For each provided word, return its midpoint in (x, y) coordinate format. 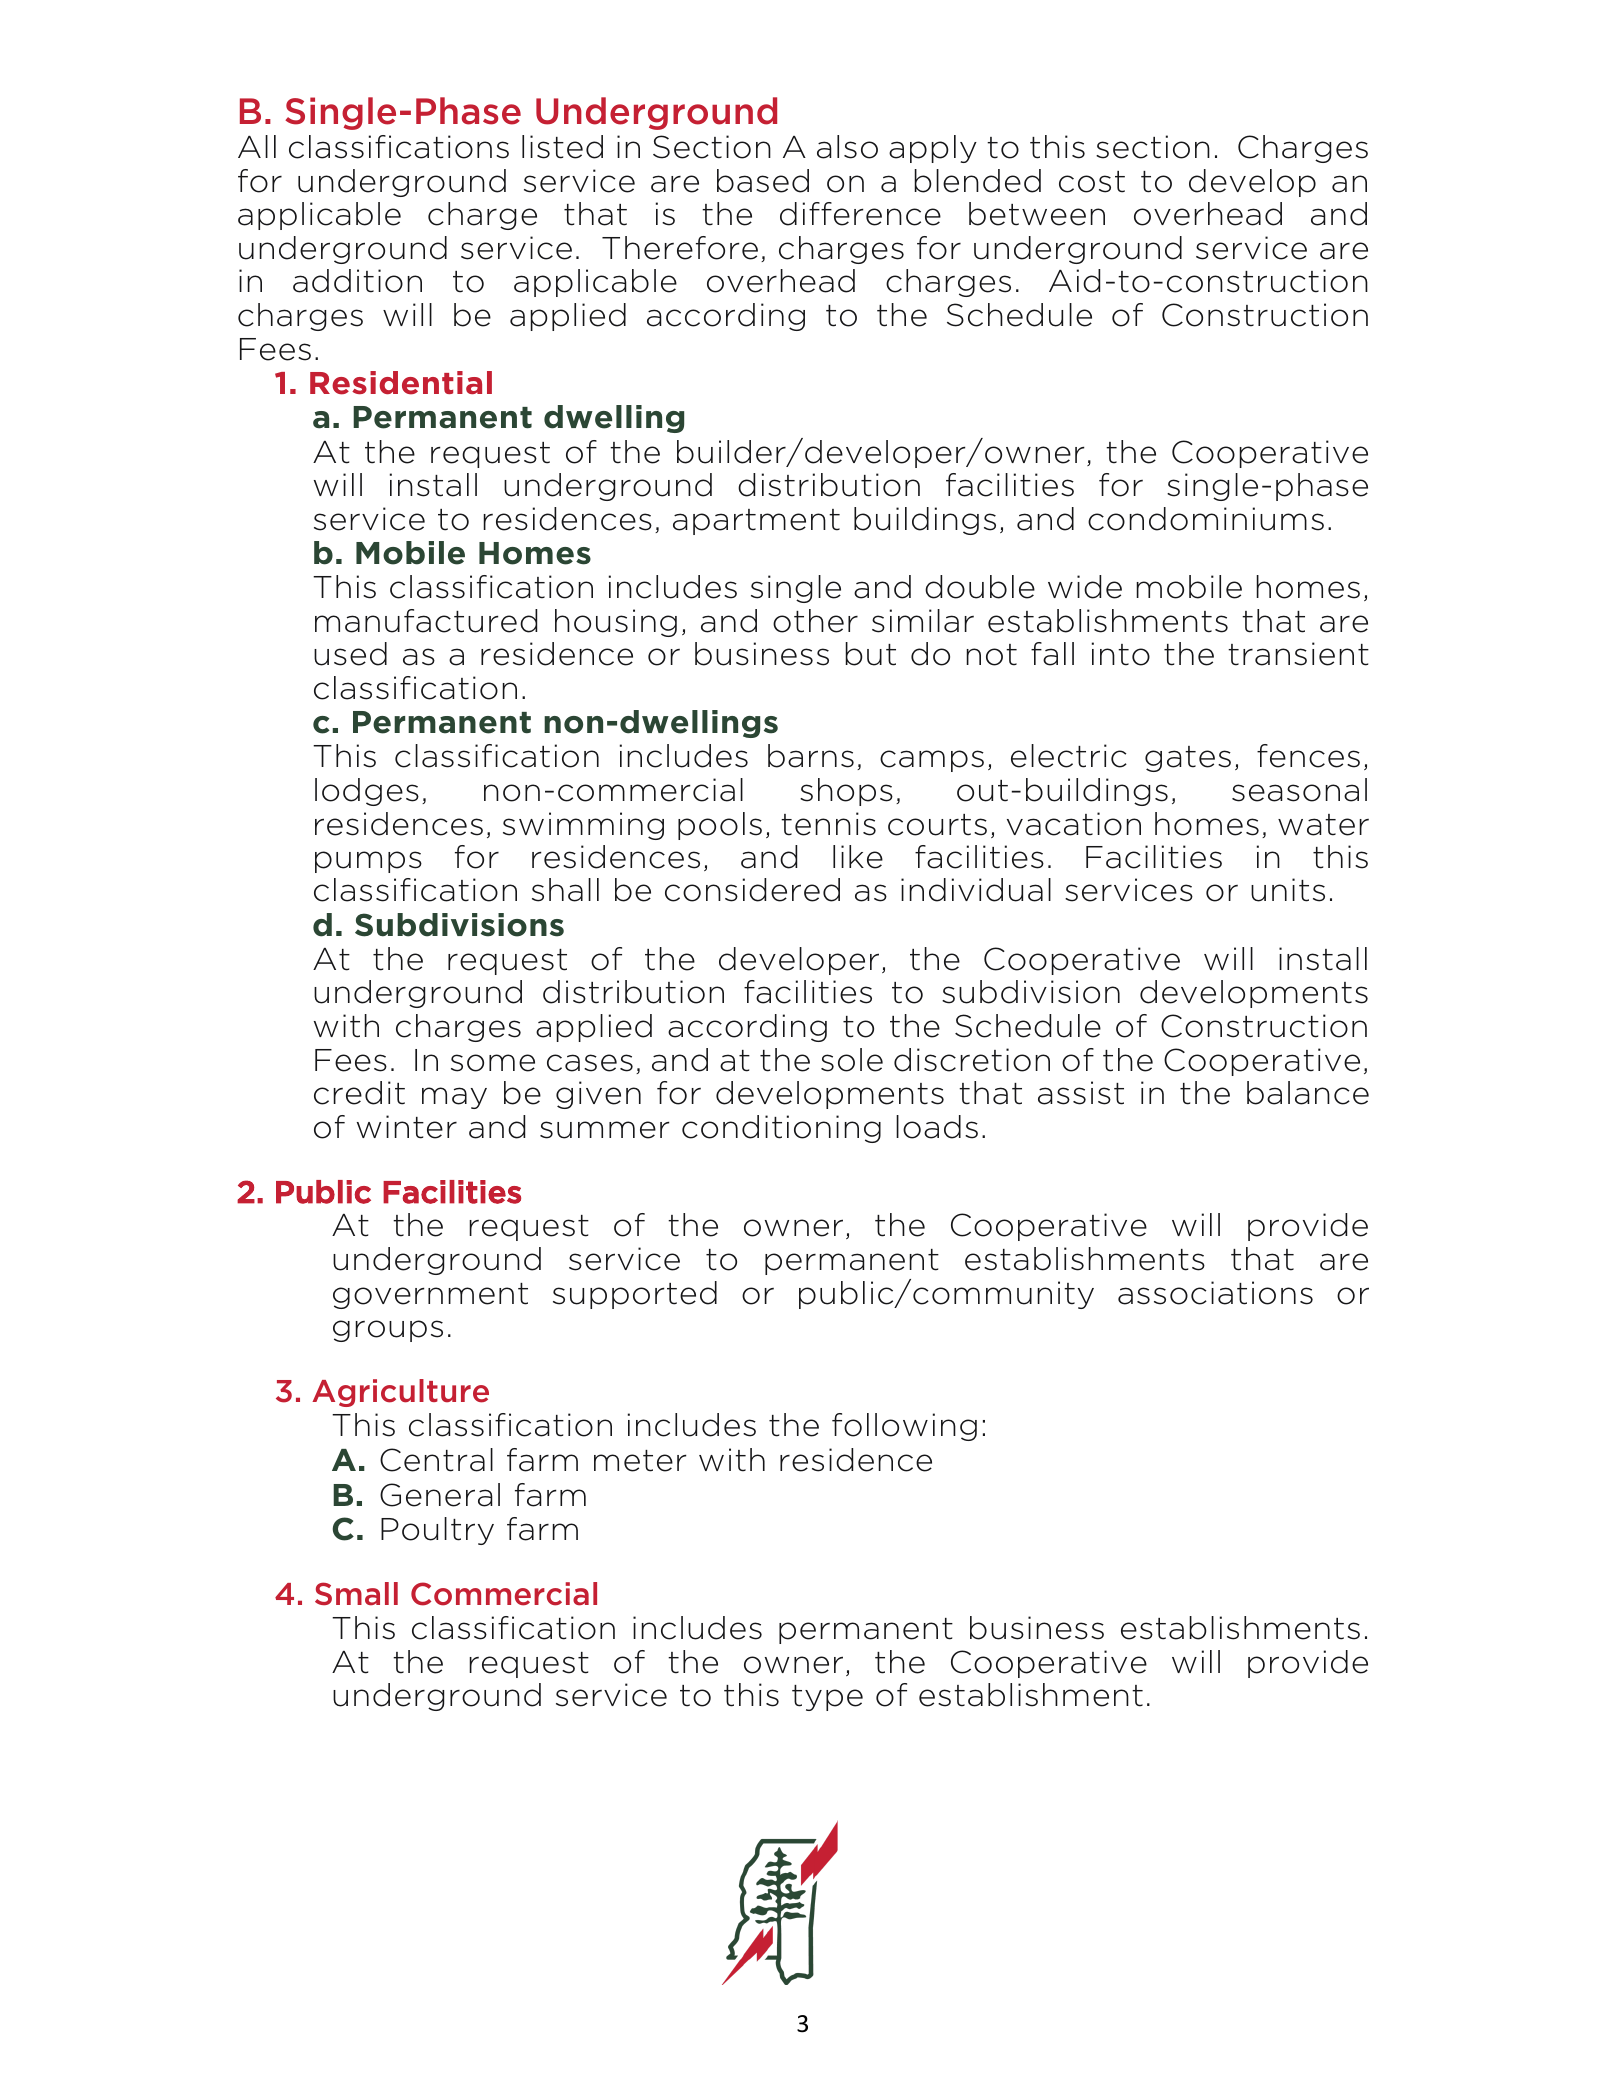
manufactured (426, 621)
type (827, 1698)
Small (356, 1594)
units (1288, 890)
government (430, 1296)
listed (562, 147)
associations (1215, 1293)
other (815, 621)
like (858, 857)
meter (640, 1461)
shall (565, 890)
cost (1092, 182)
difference (860, 214)
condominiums (1206, 519)
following (904, 1427)
